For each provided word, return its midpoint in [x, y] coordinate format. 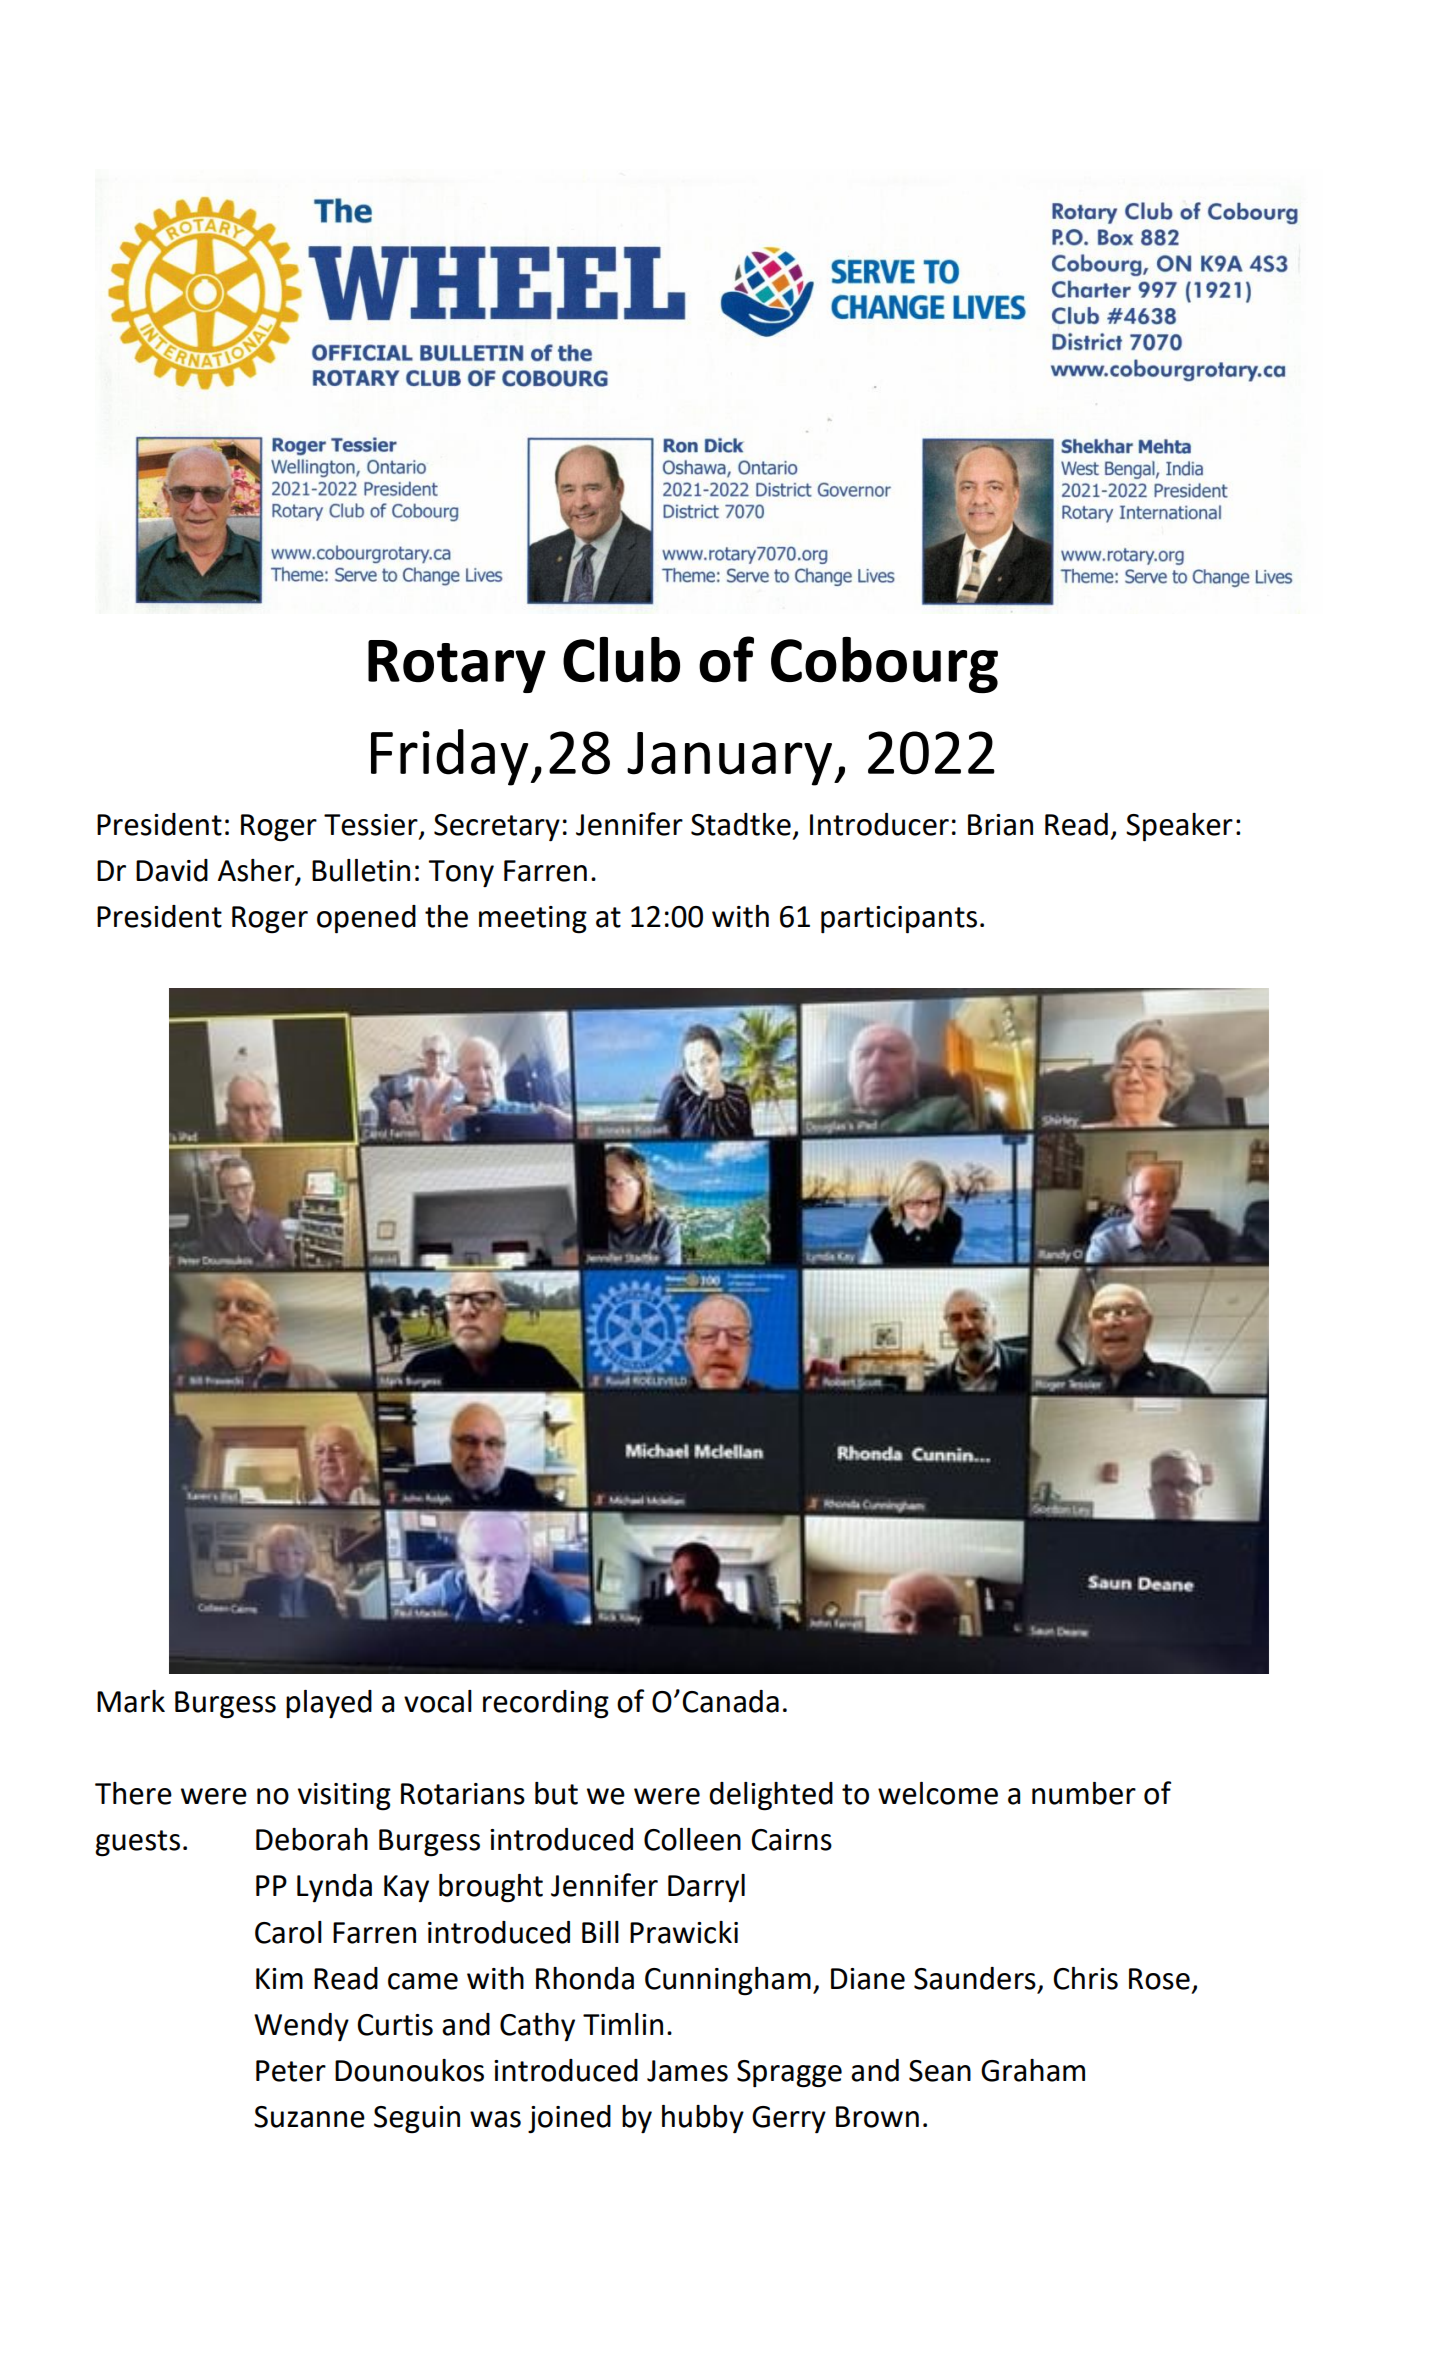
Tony [461, 873]
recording [546, 1704]
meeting [533, 920]
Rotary [457, 666]
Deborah [312, 1839]
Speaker [1179, 827]
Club [621, 660]
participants [899, 920]
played [329, 1704]
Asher [257, 871]
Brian [1000, 825]
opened [366, 919]
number [1084, 1793]
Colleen [692, 1839]
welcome [938, 1793]
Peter [291, 2071]
